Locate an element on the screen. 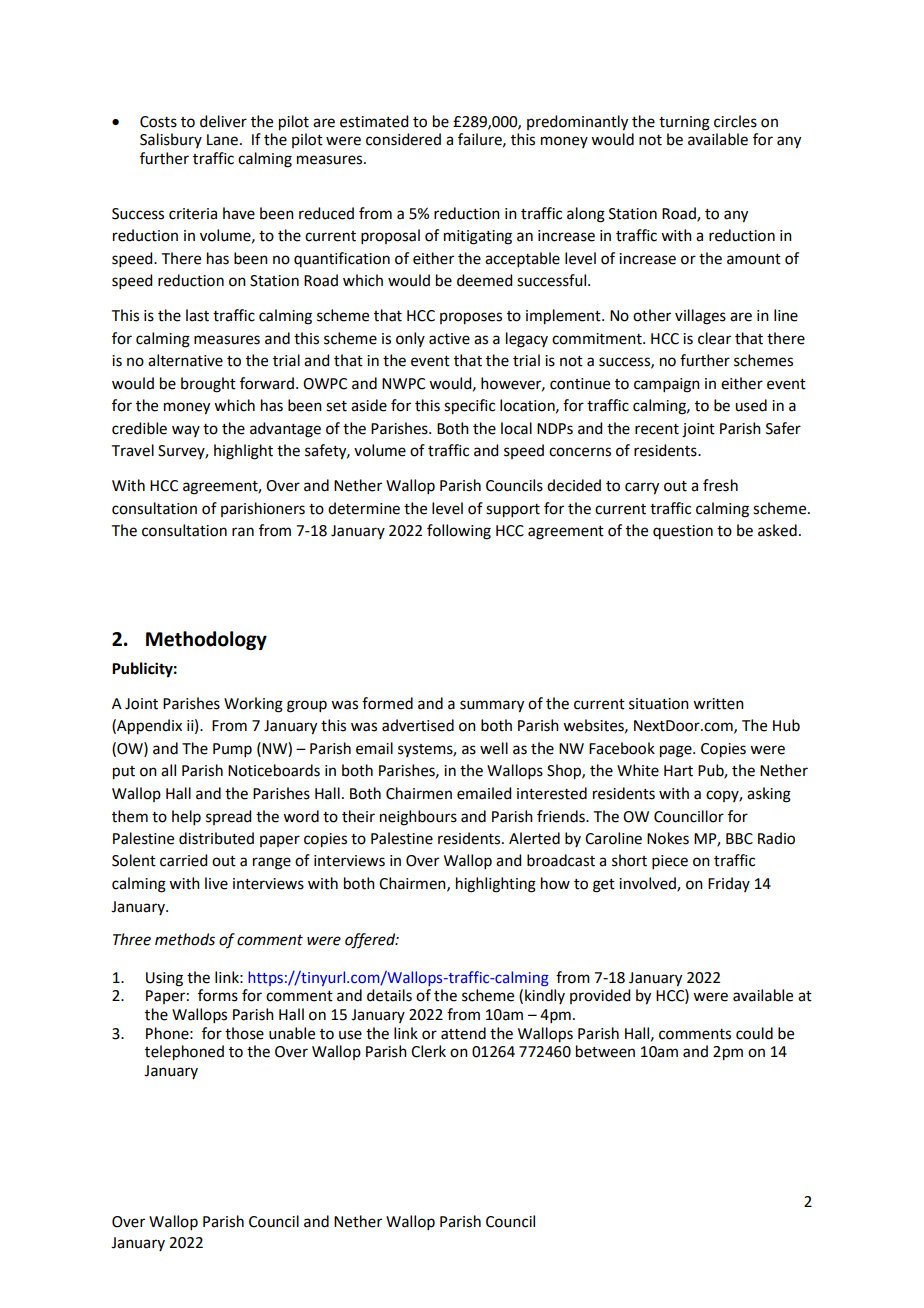  specific is located at coordinates (469, 407).
